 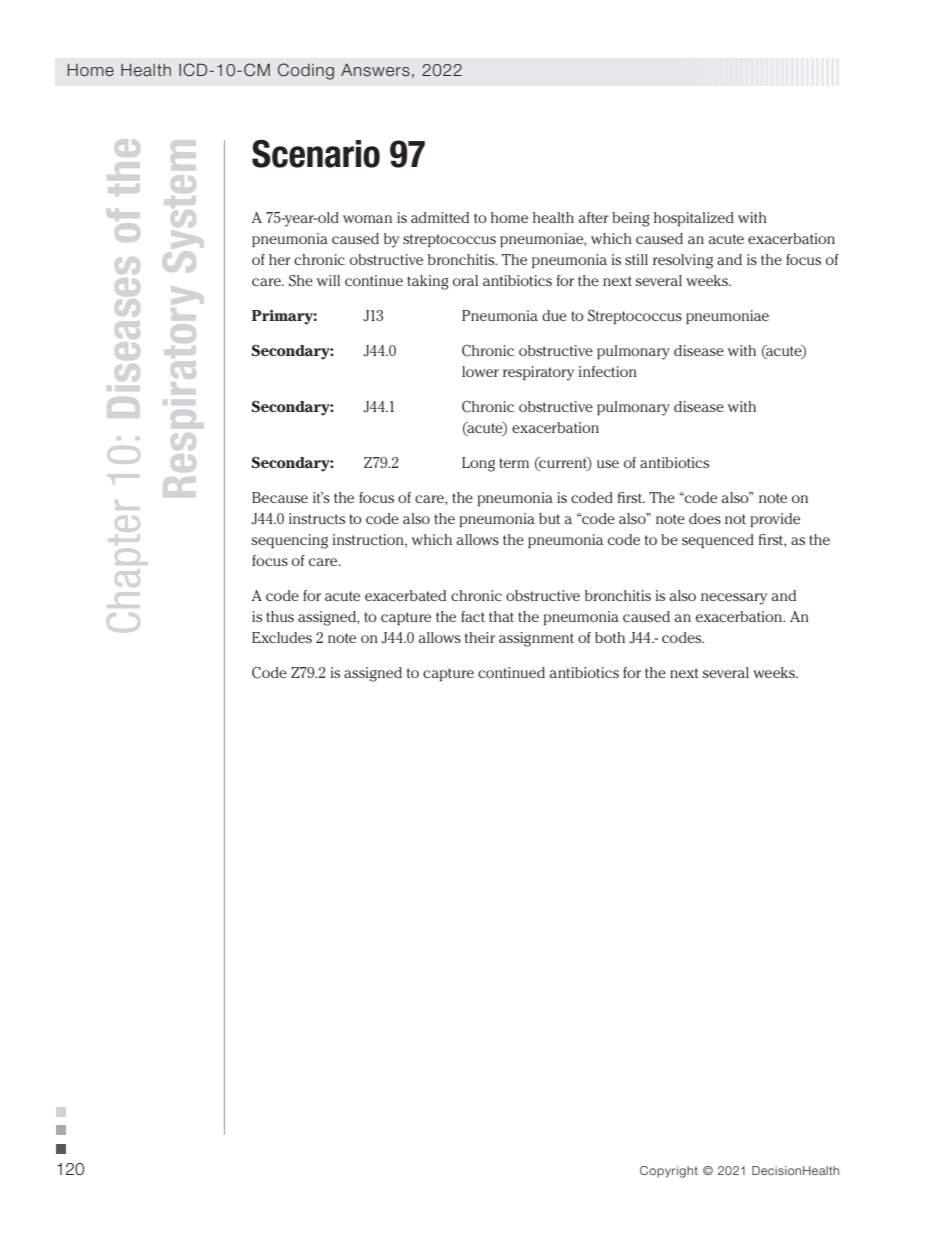 What do you see at coordinates (306, 71) in the document?
I see `Coding` at bounding box center [306, 71].
